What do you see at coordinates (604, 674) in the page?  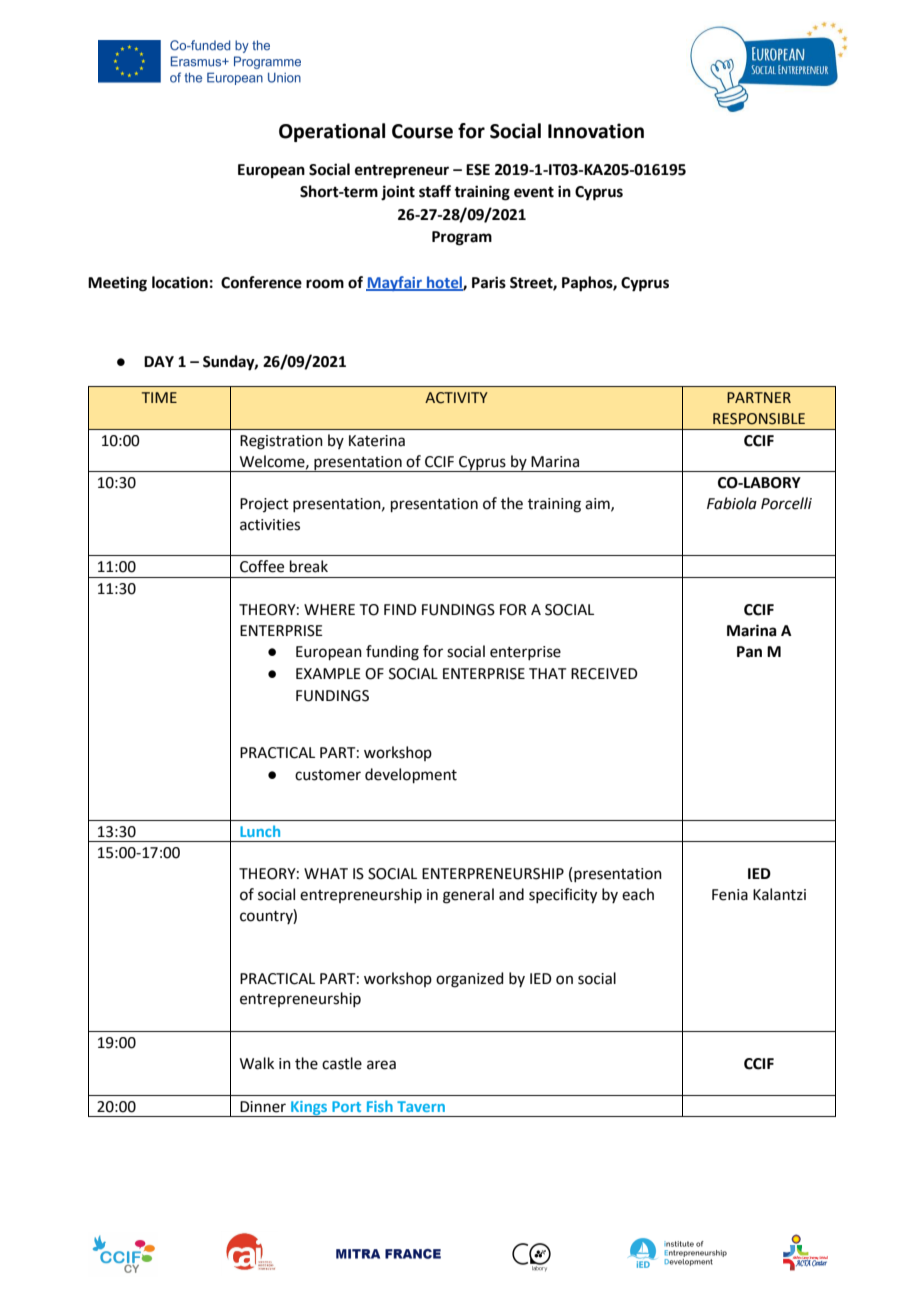 I see `RECEIVED` at bounding box center [604, 674].
